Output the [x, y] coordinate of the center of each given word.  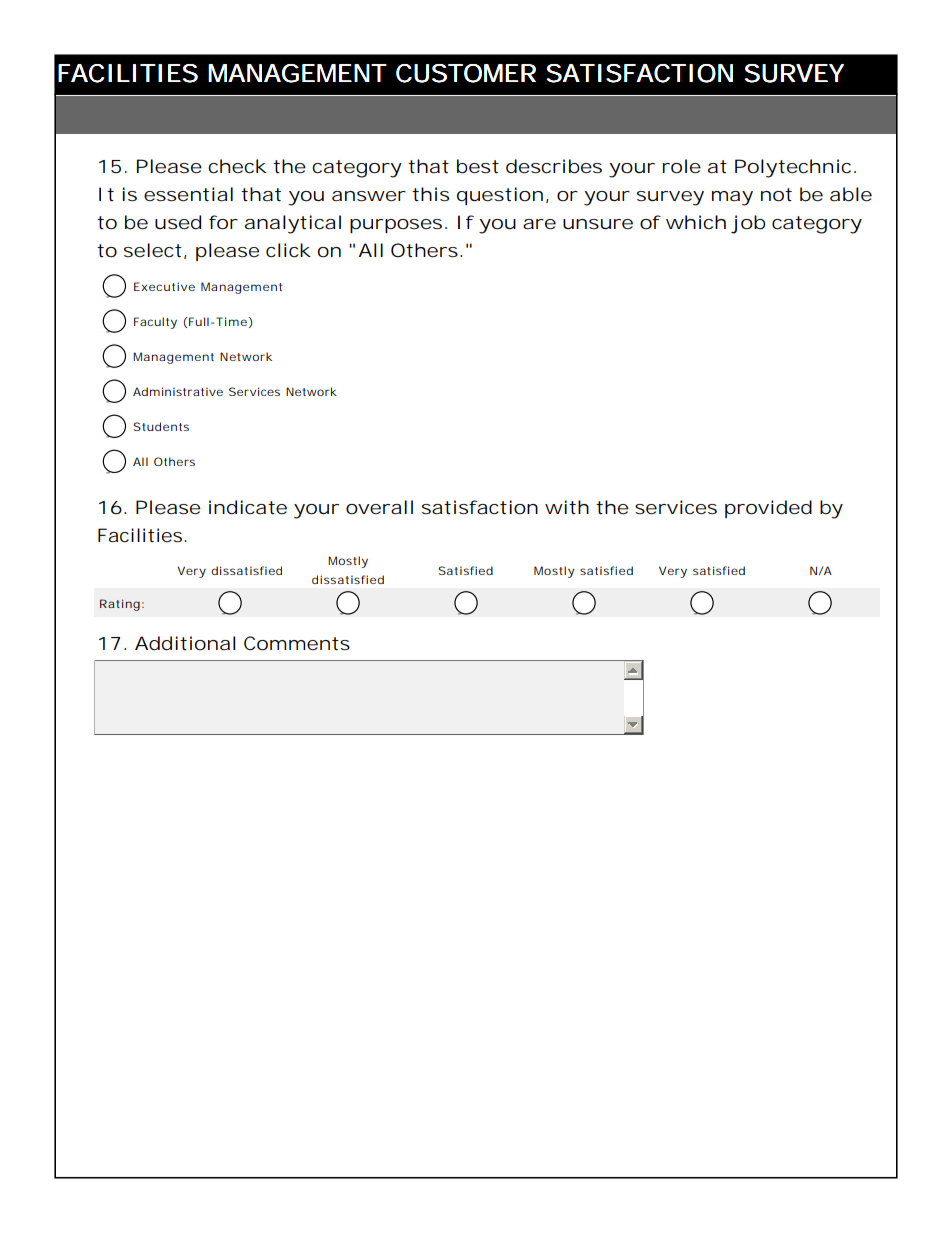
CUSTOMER [466, 73]
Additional [185, 643]
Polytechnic [795, 168]
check [237, 166]
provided [768, 509]
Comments [297, 643]
